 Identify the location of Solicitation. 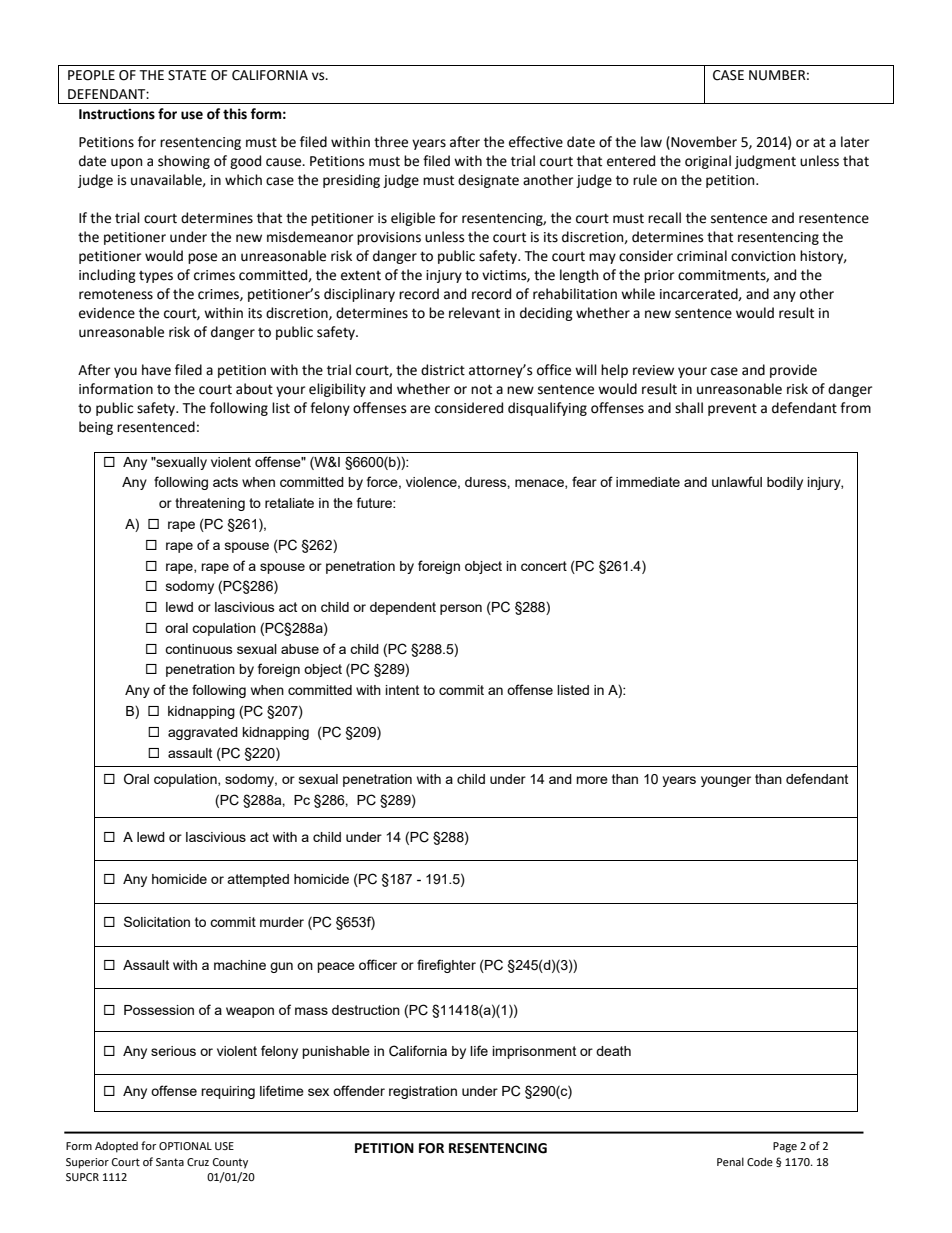
(157, 921).
